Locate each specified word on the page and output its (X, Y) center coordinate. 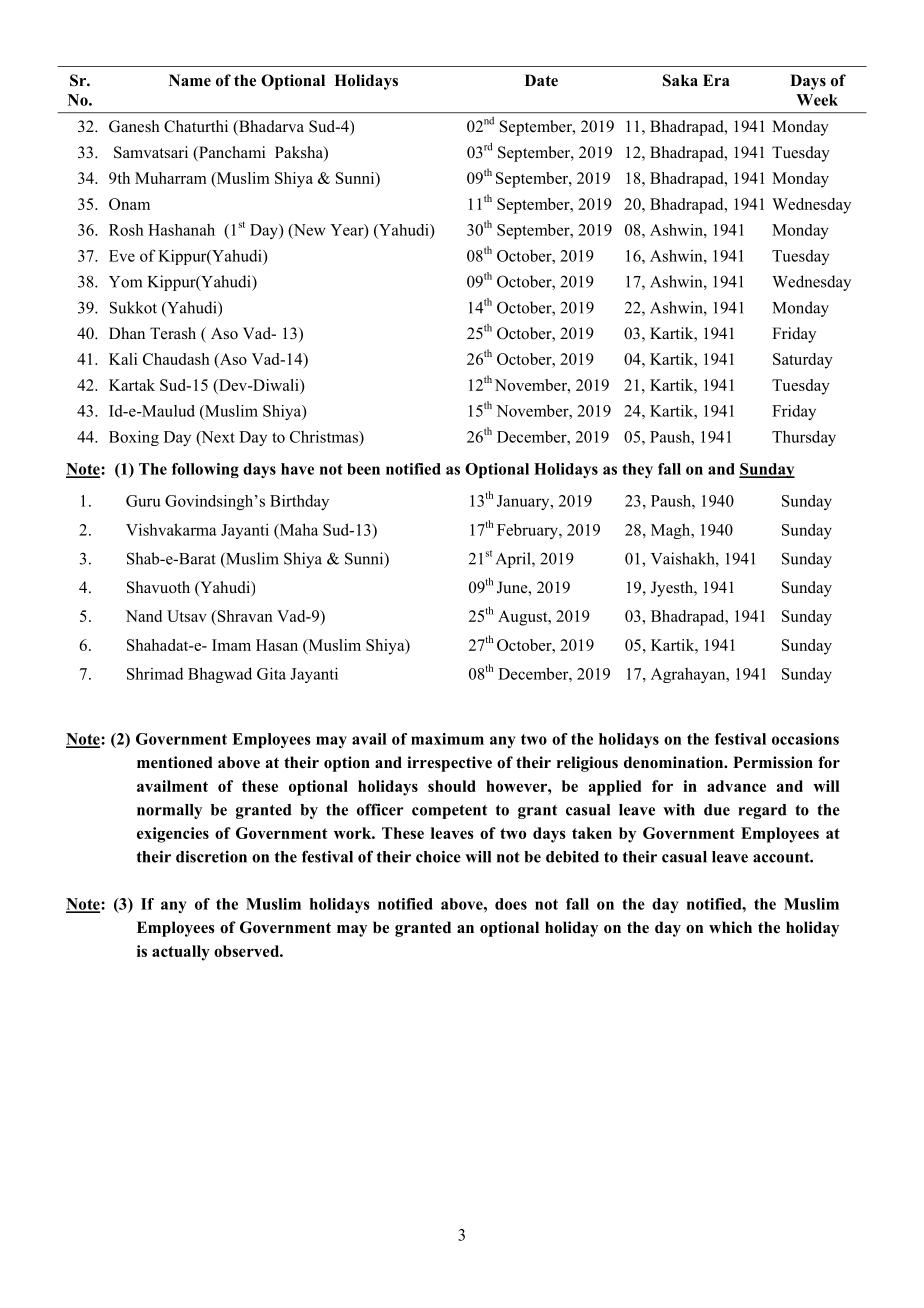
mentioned (175, 762)
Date (541, 80)
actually (181, 953)
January (524, 502)
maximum (447, 739)
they (637, 470)
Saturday (803, 361)
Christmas (325, 436)
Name (190, 80)
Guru (143, 501)
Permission (773, 762)
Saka (680, 80)
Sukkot (133, 307)
